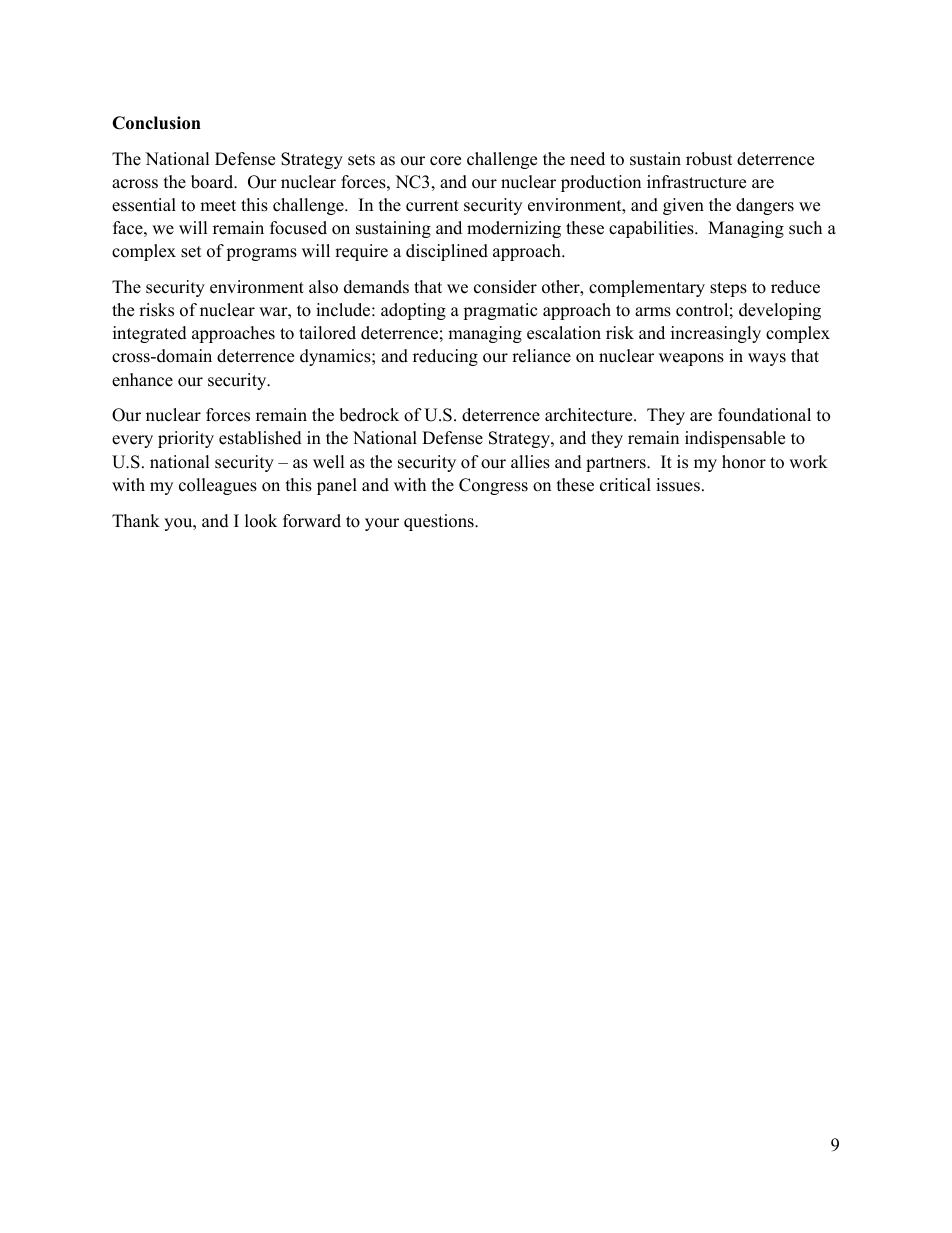 The image size is (952, 1233). What do you see at coordinates (156, 123) in the page?
I see `Conclusion` at bounding box center [156, 123].
